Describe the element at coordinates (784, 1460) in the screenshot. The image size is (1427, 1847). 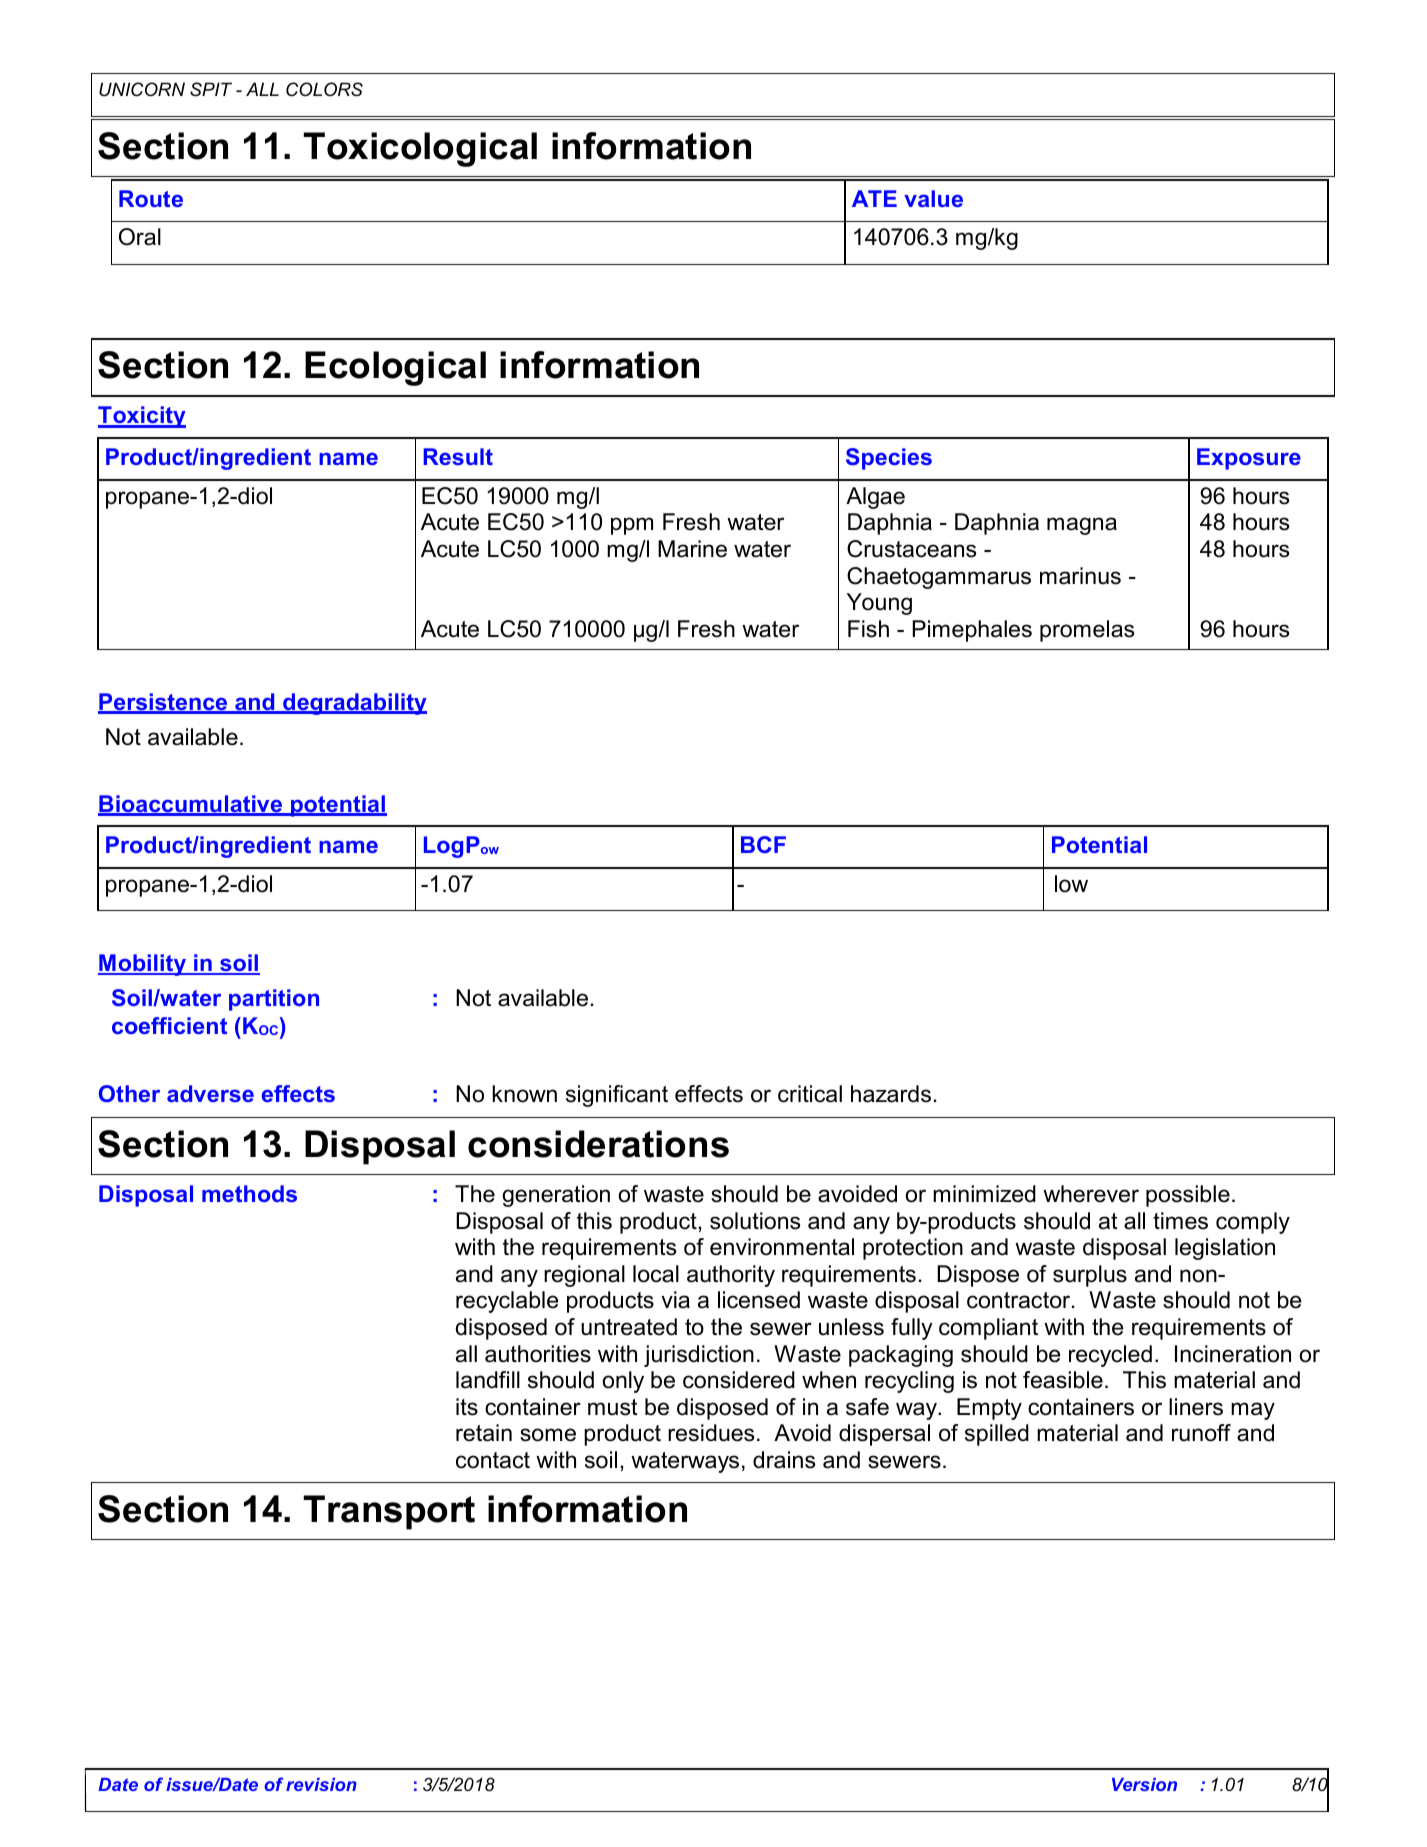
I see `drains` at that location.
